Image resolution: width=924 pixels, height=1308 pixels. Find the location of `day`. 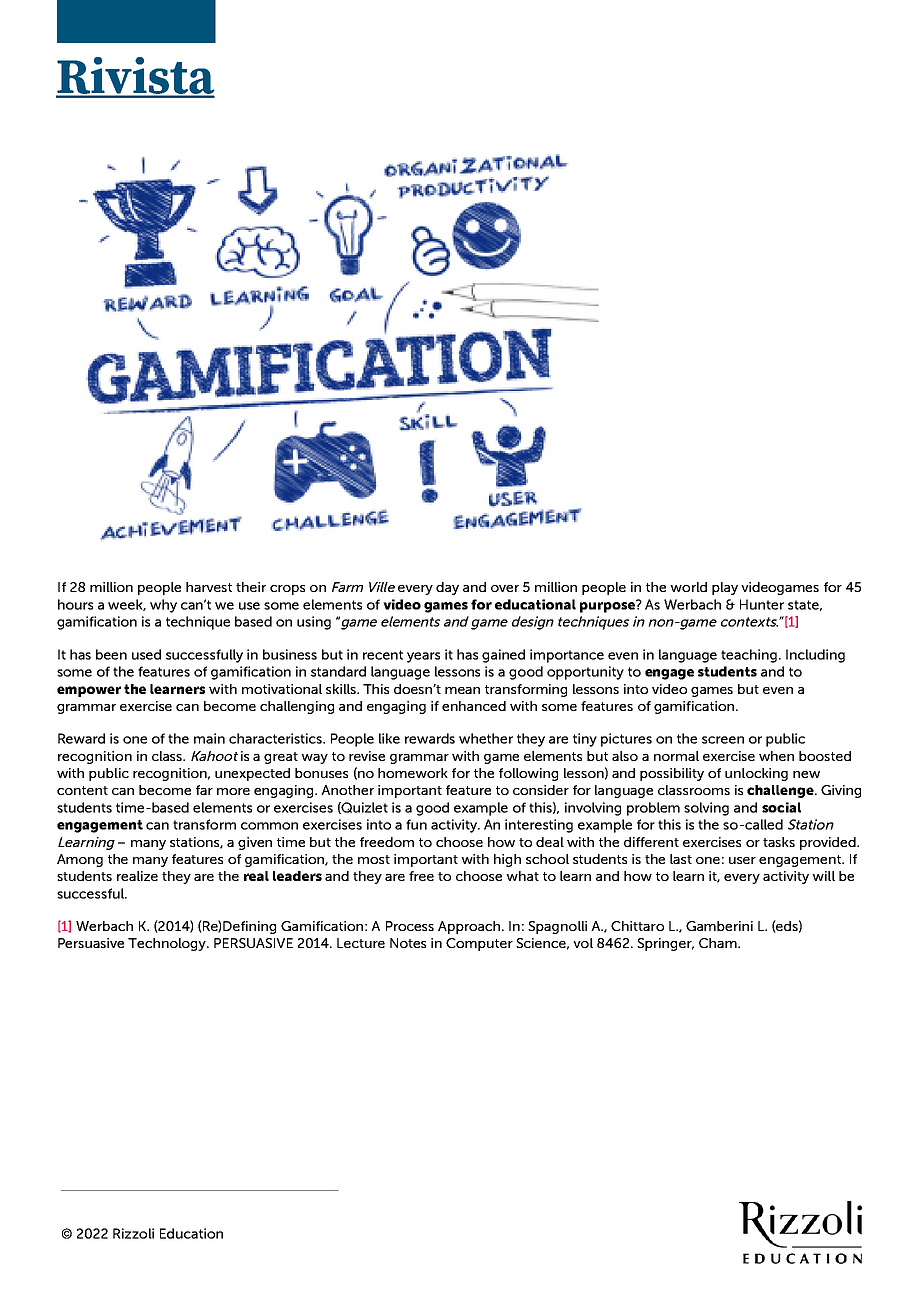

day is located at coordinates (447, 588).
